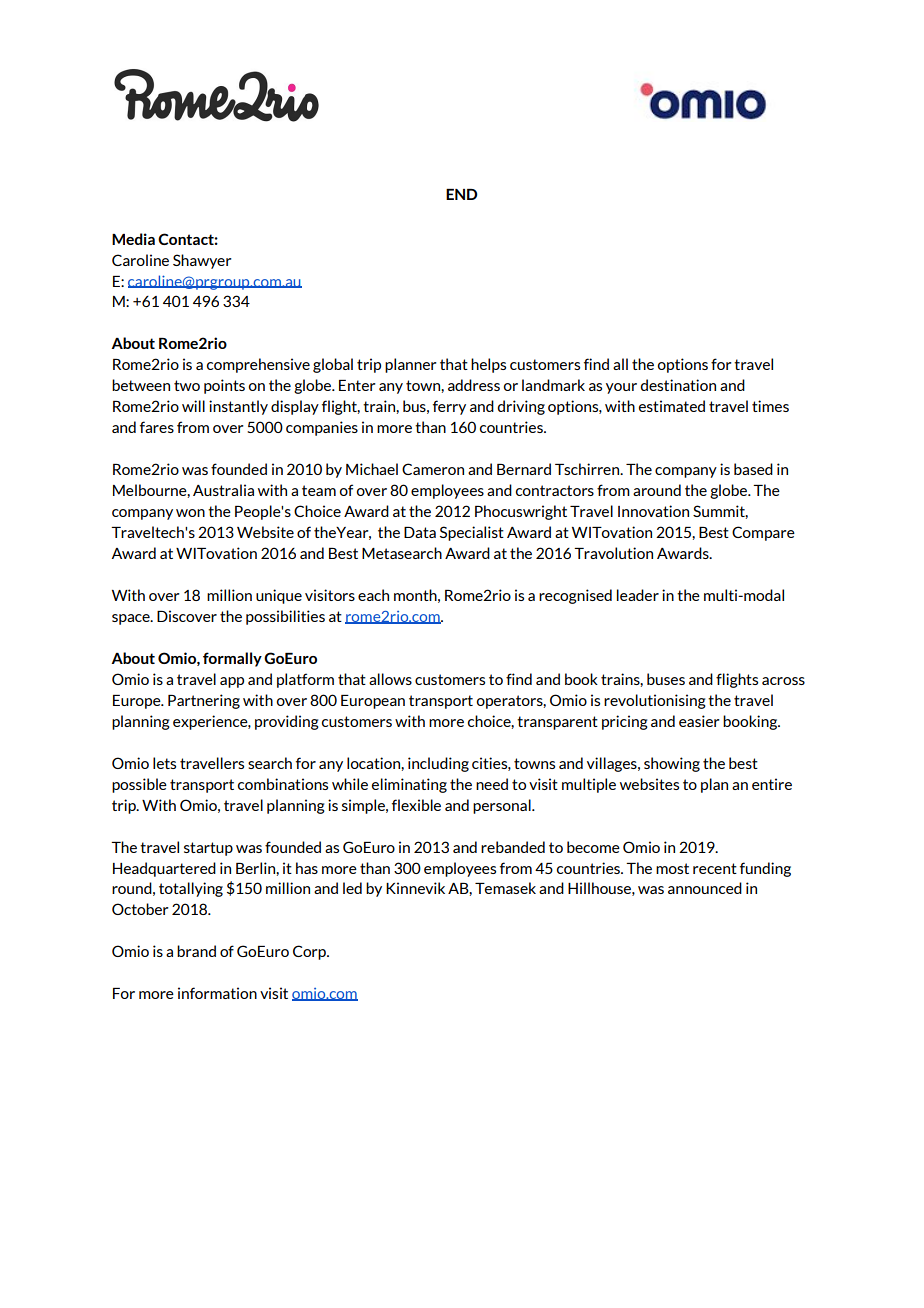 The height and width of the page is (1308, 924). Describe the element at coordinates (678, 385) in the page. I see `destination` at that location.
